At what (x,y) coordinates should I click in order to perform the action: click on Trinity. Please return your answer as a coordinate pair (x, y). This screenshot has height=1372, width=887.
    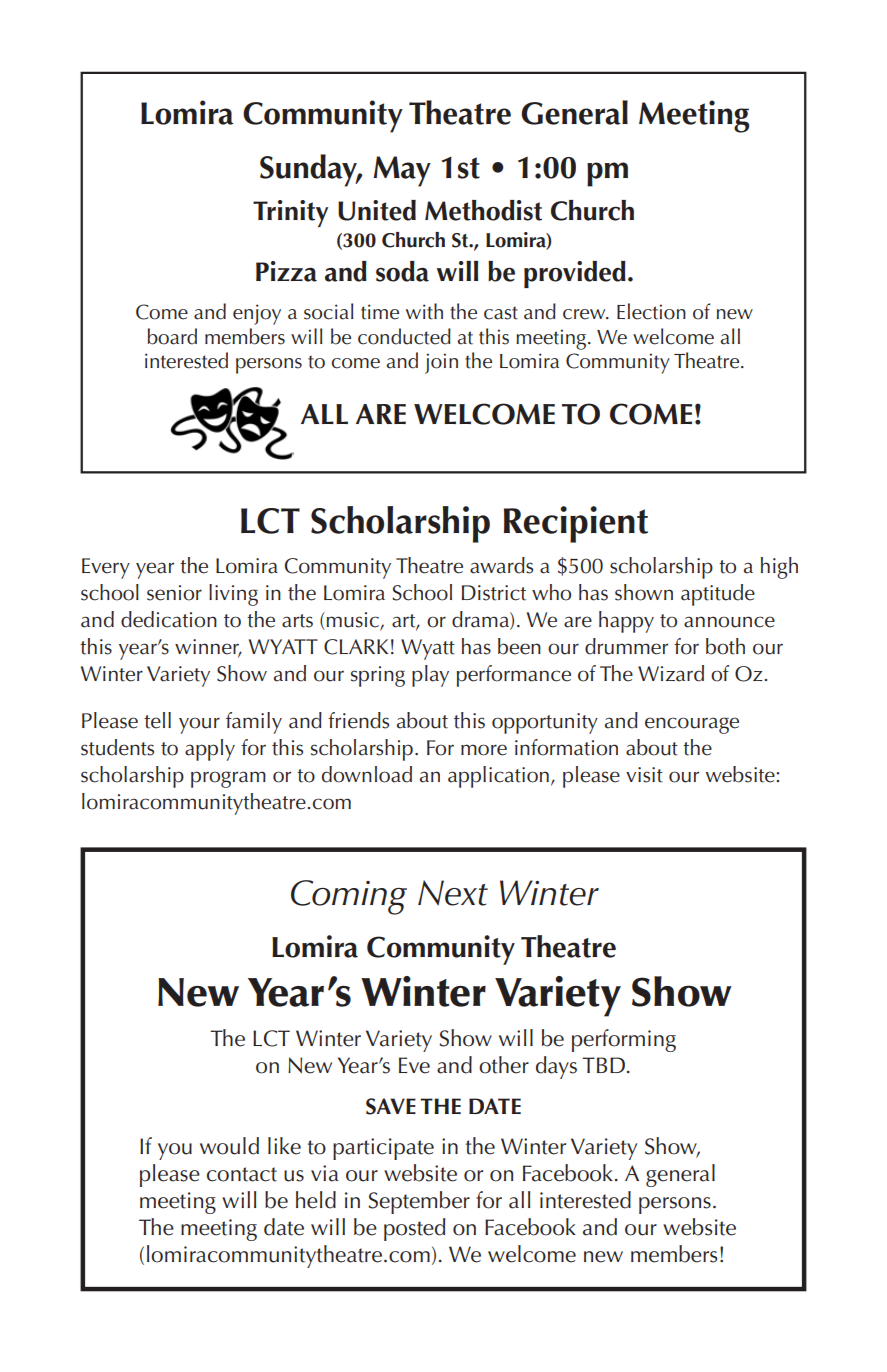
    Looking at the image, I should click on (290, 213).
